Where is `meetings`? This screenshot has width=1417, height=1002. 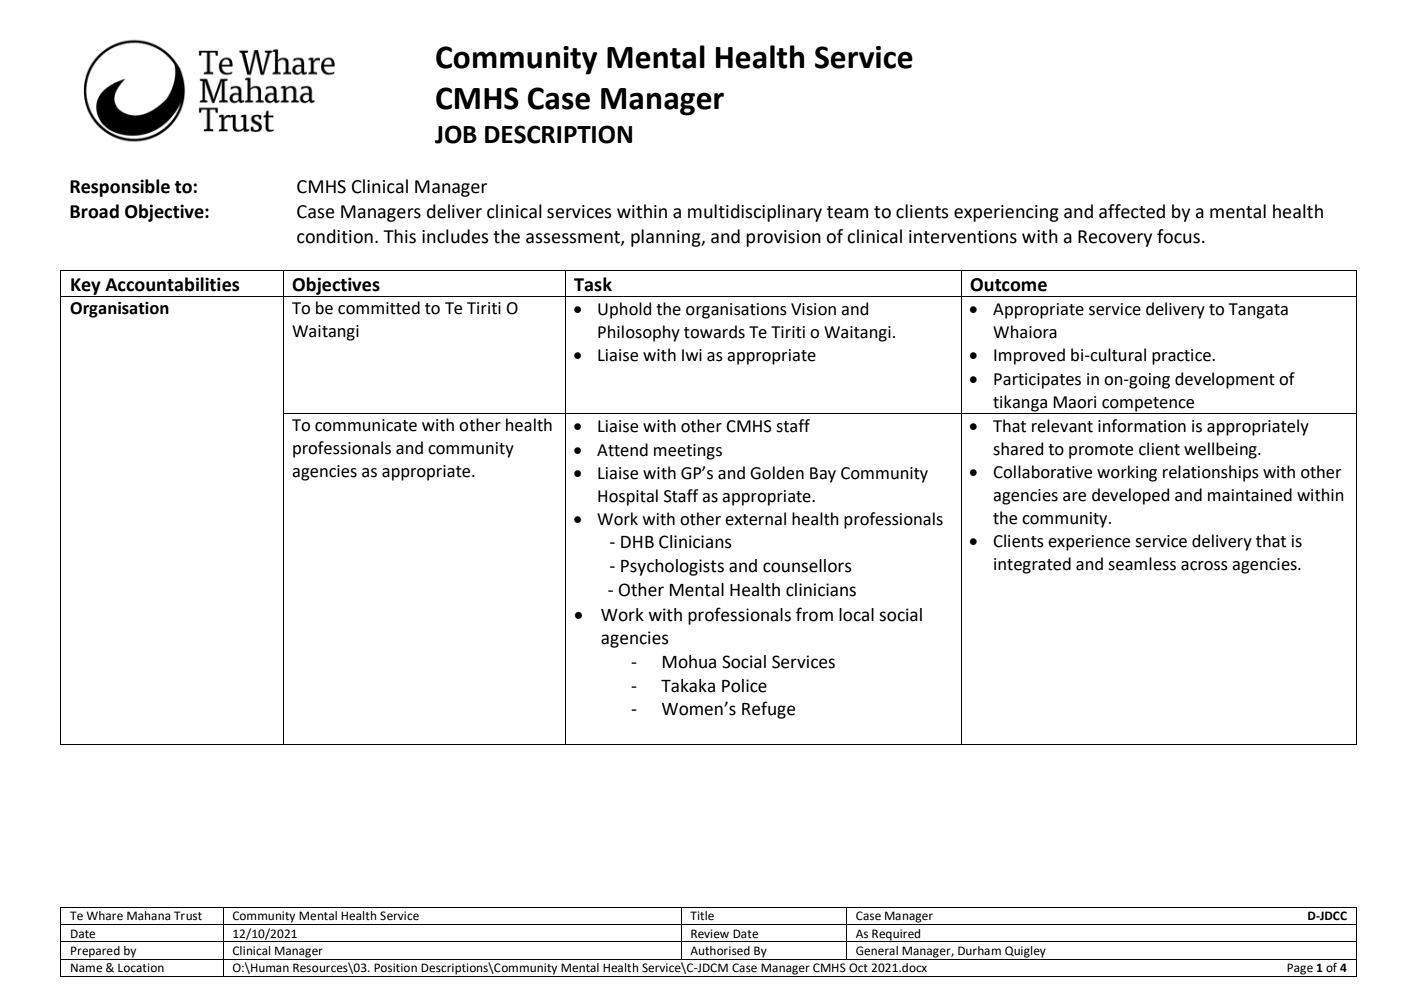
meetings is located at coordinates (688, 452).
